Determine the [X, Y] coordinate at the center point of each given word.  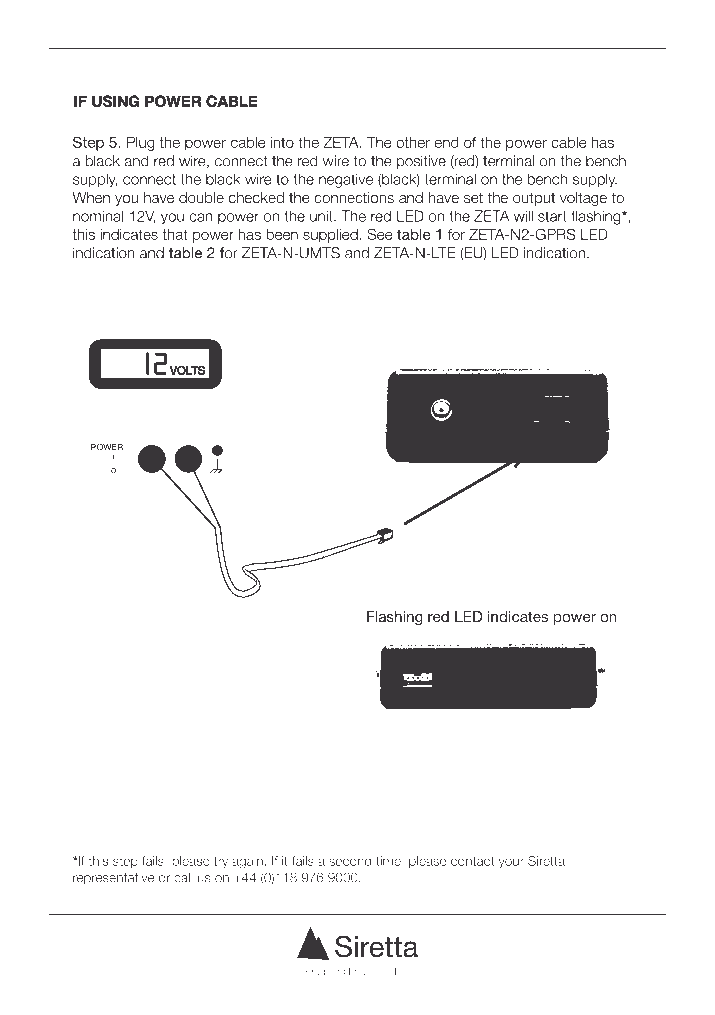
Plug [141, 144]
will [523, 216]
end [447, 142]
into [282, 142]
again [247, 862]
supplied [330, 236]
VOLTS [187, 370]
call [183, 877]
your [511, 863]
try [221, 863]
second [350, 861]
